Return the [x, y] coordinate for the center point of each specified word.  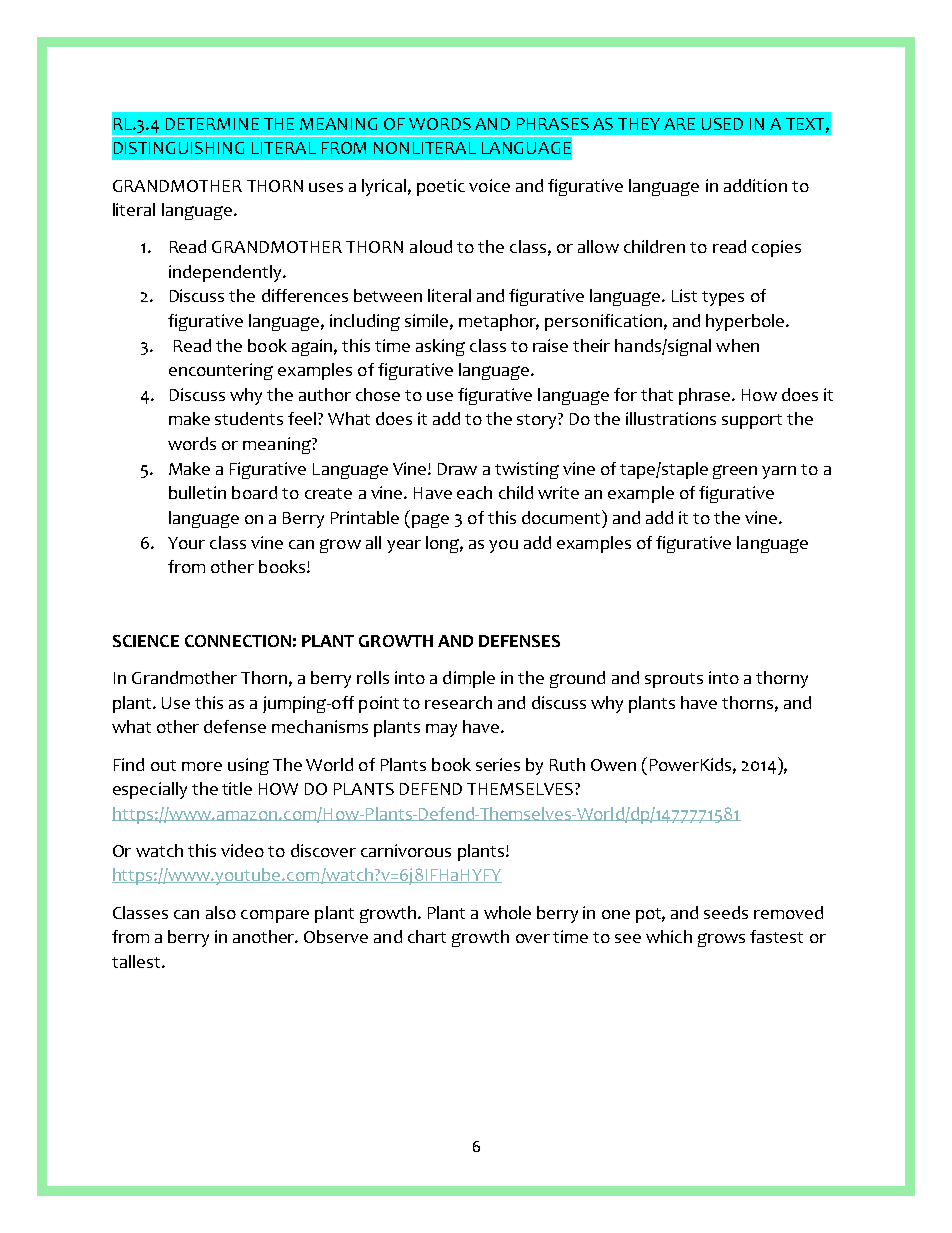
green [735, 472]
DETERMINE [212, 124]
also [221, 912]
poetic [441, 187]
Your [186, 543]
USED [722, 124]
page [429, 521]
